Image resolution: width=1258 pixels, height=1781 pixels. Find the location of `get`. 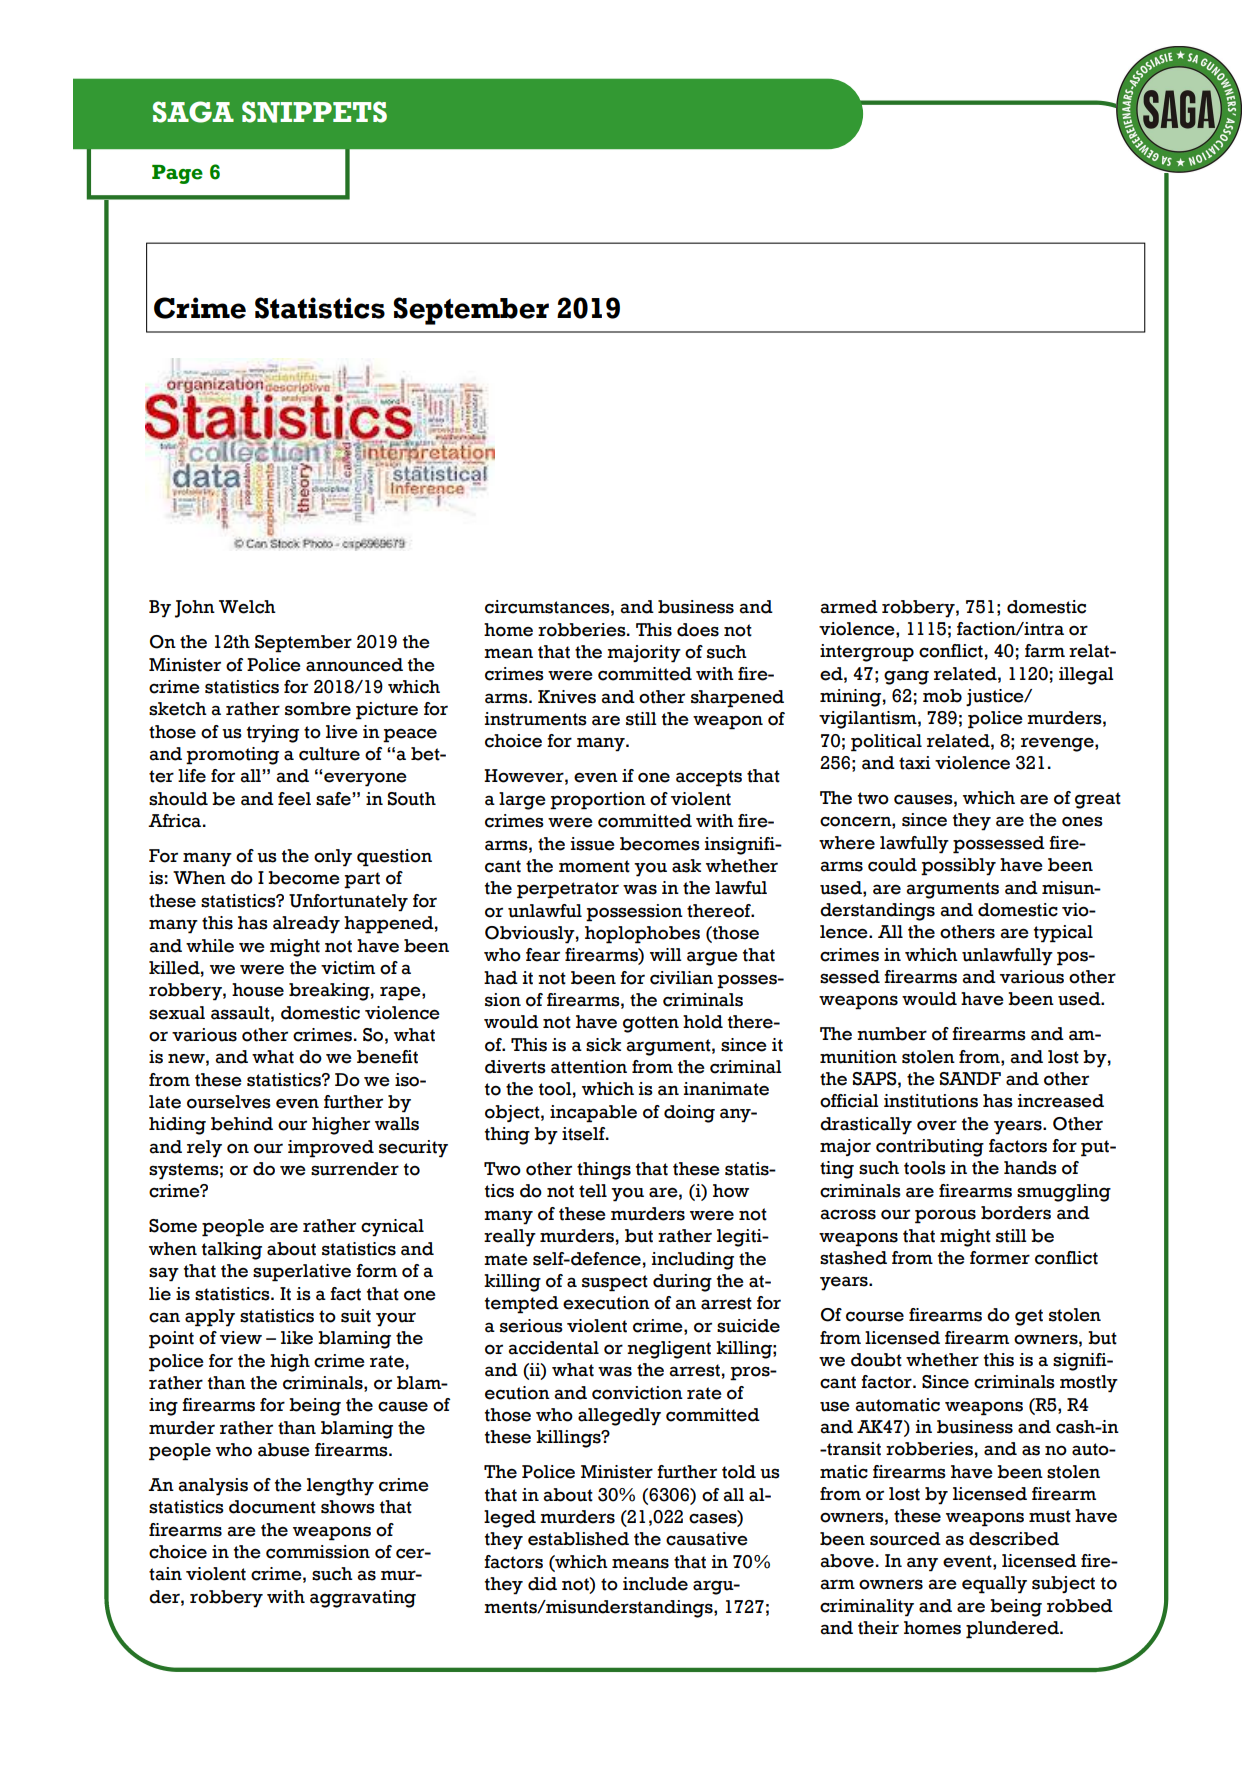

get is located at coordinates (1029, 1317).
